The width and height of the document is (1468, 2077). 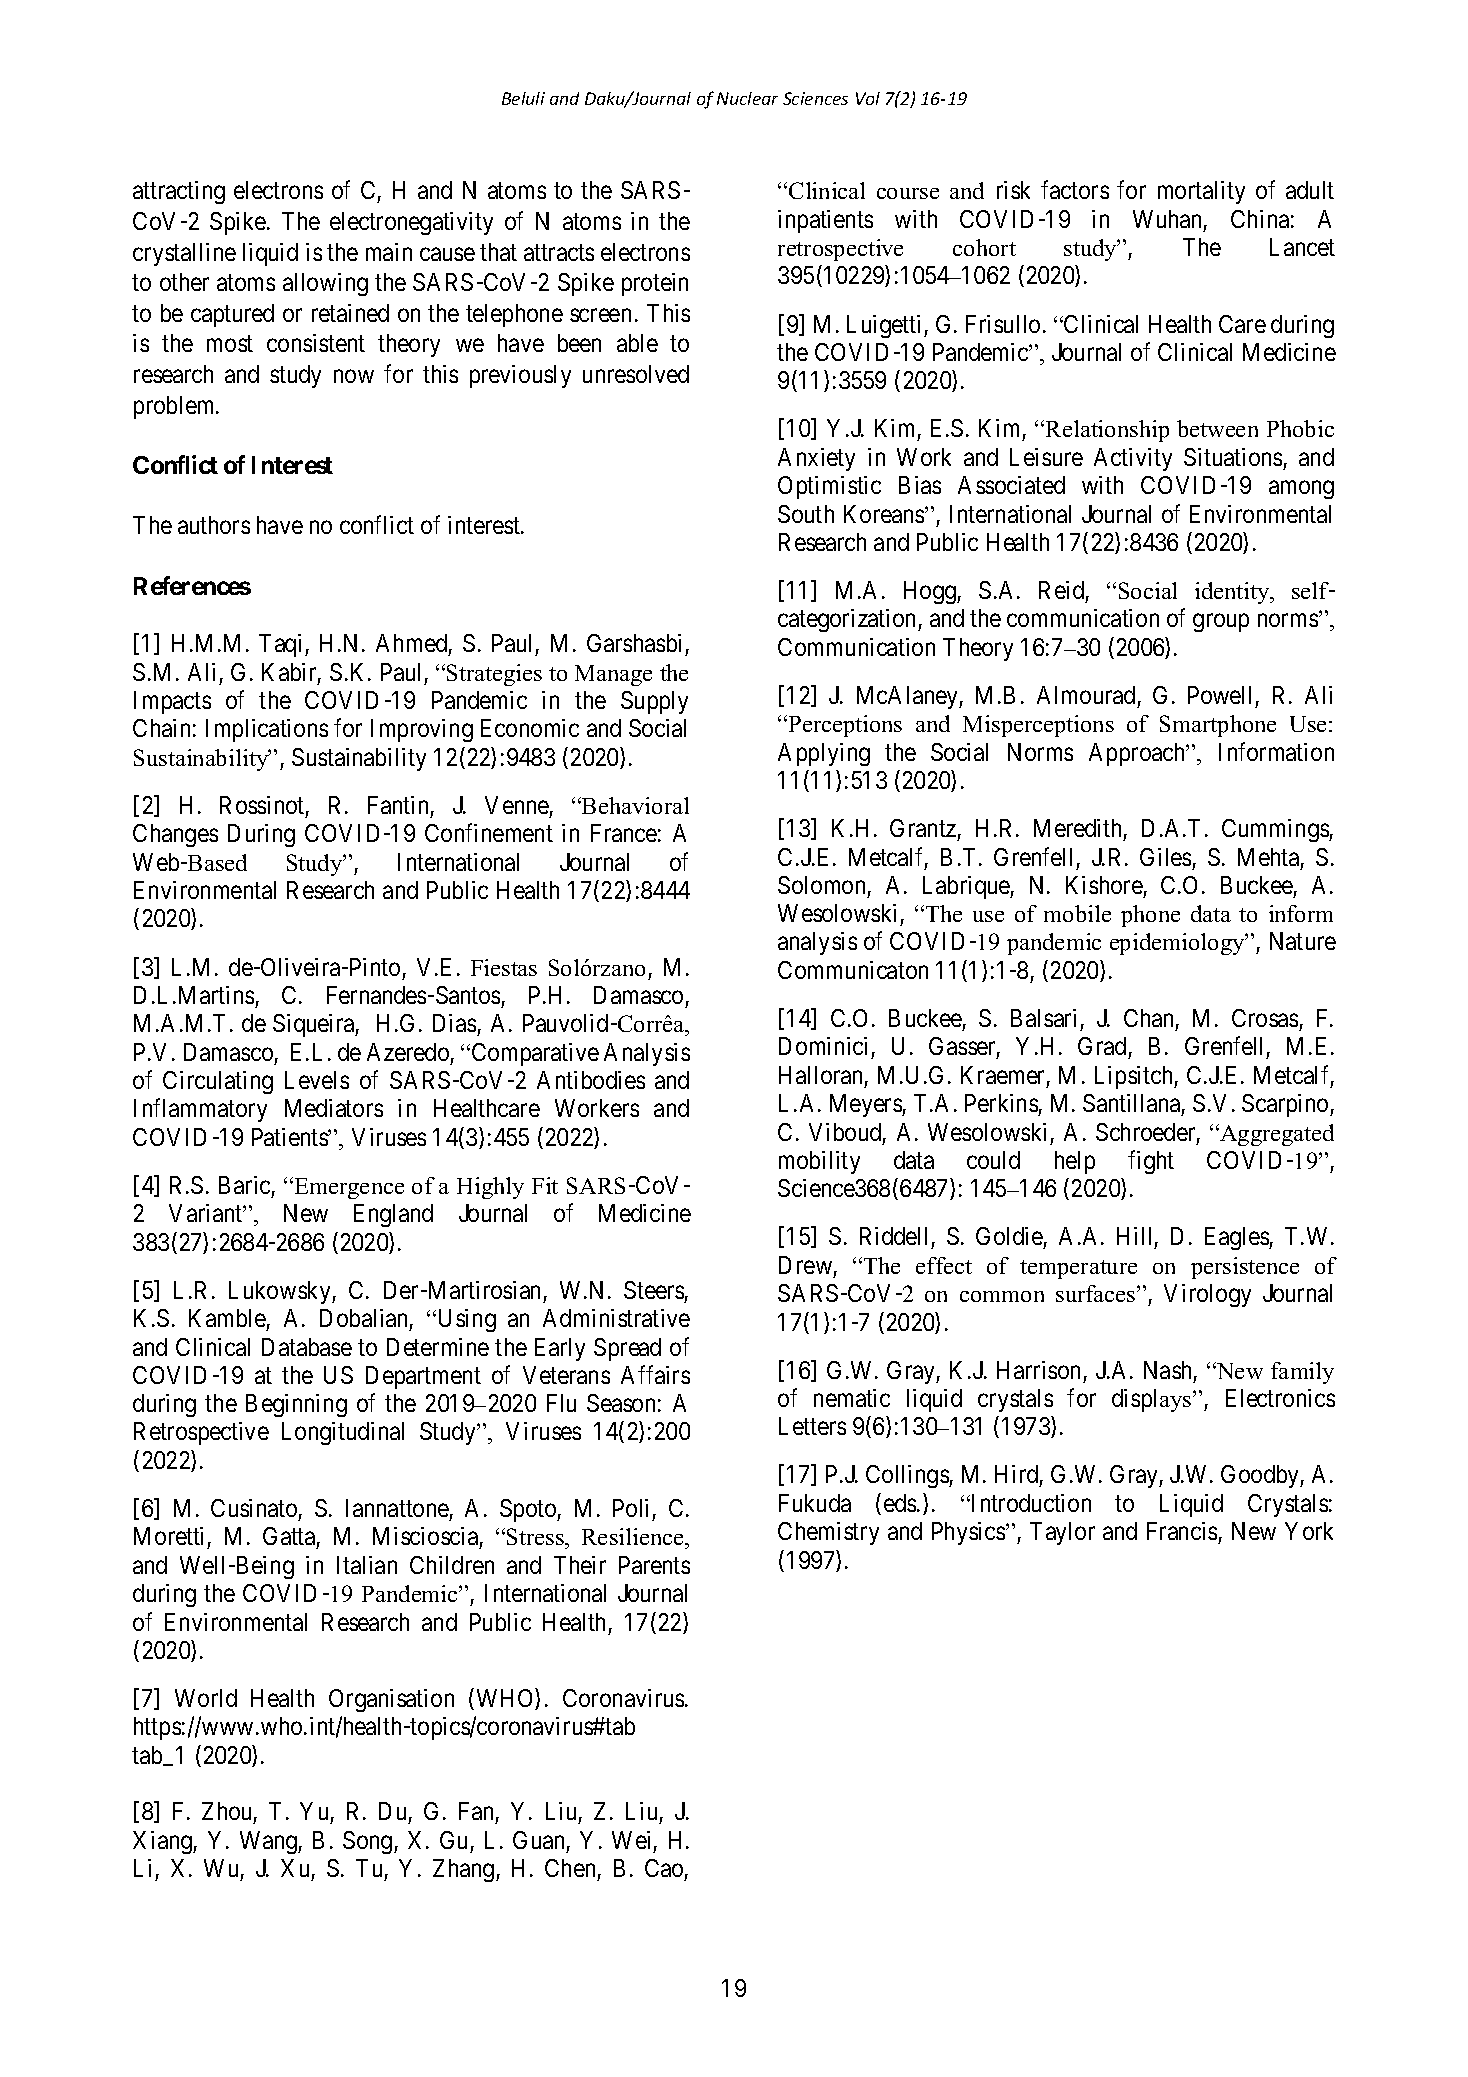 I want to click on mortality, so click(x=1201, y=192).
